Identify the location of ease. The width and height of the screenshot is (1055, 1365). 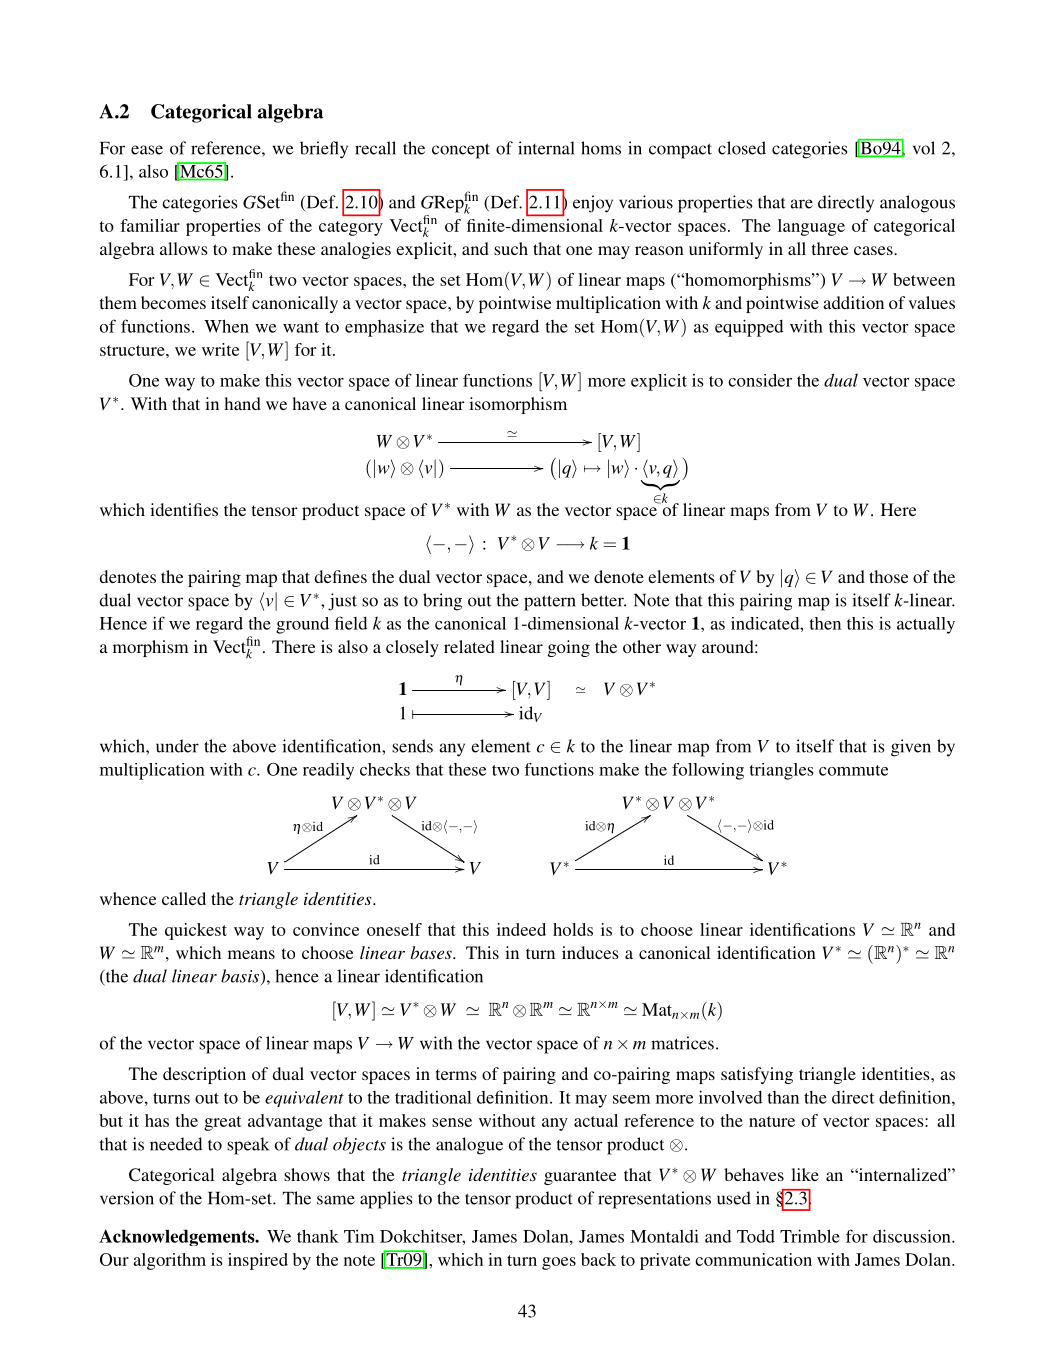
(147, 150).
